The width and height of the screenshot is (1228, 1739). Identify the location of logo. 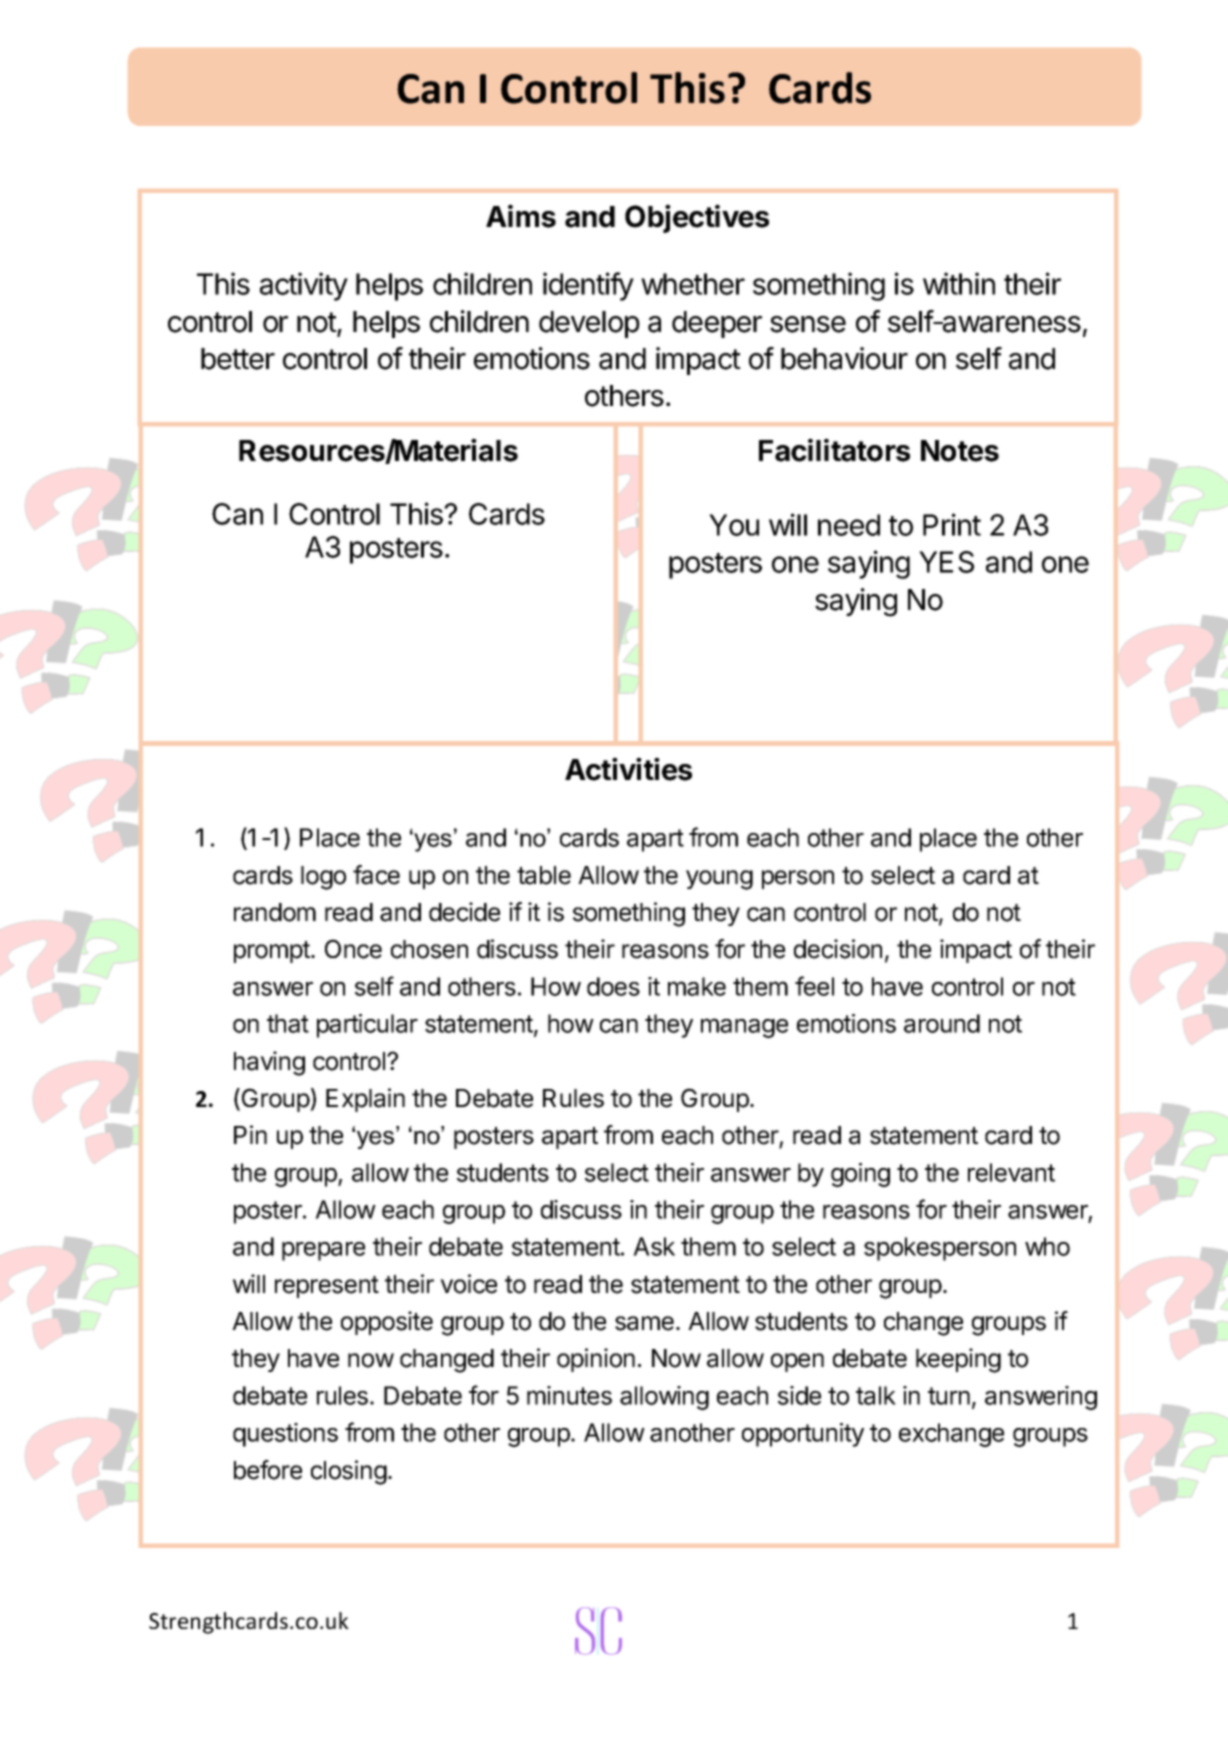
(323, 878).
